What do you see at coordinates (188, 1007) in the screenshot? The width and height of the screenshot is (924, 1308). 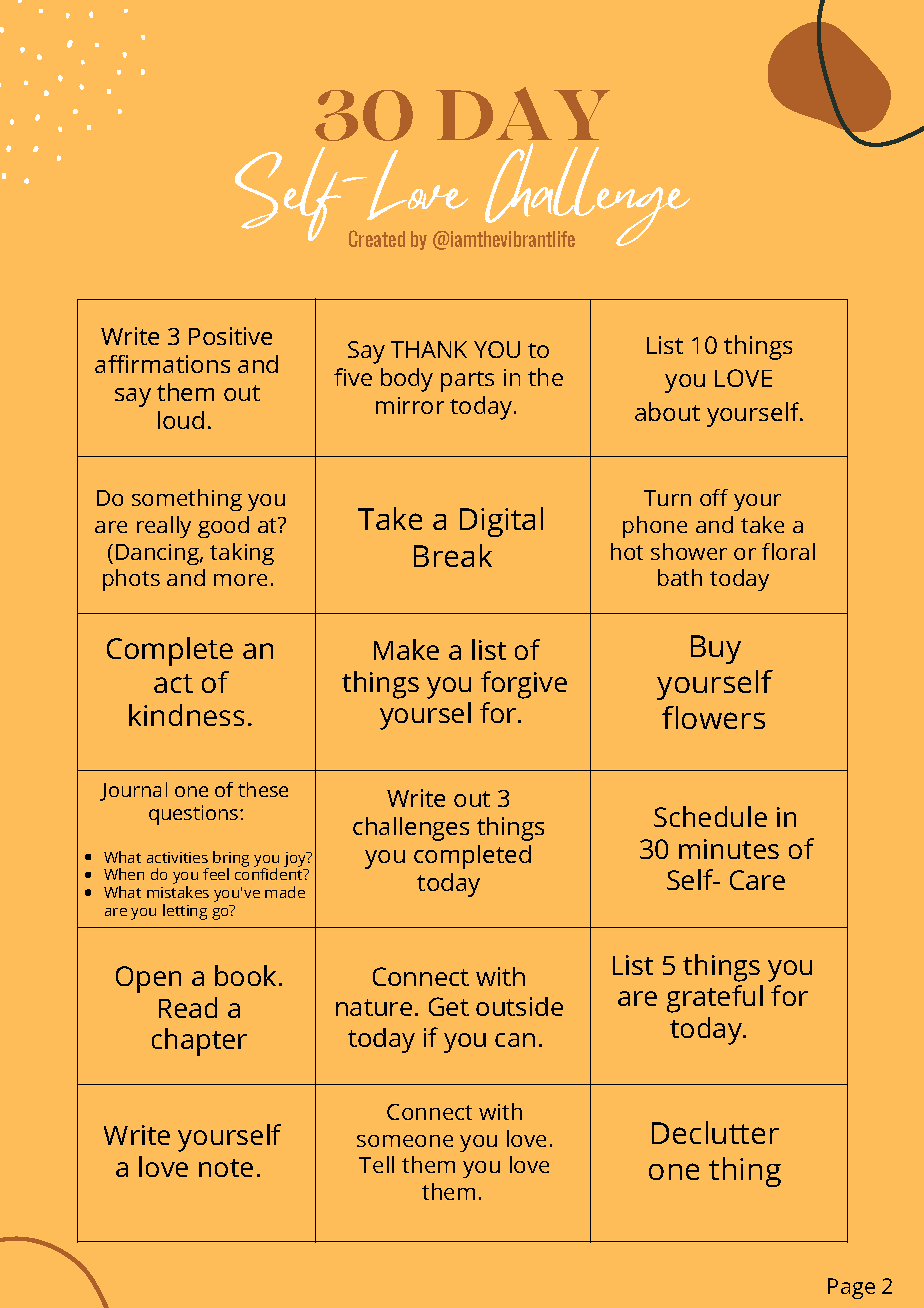 I see `Read` at bounding box center [188, 1007].
